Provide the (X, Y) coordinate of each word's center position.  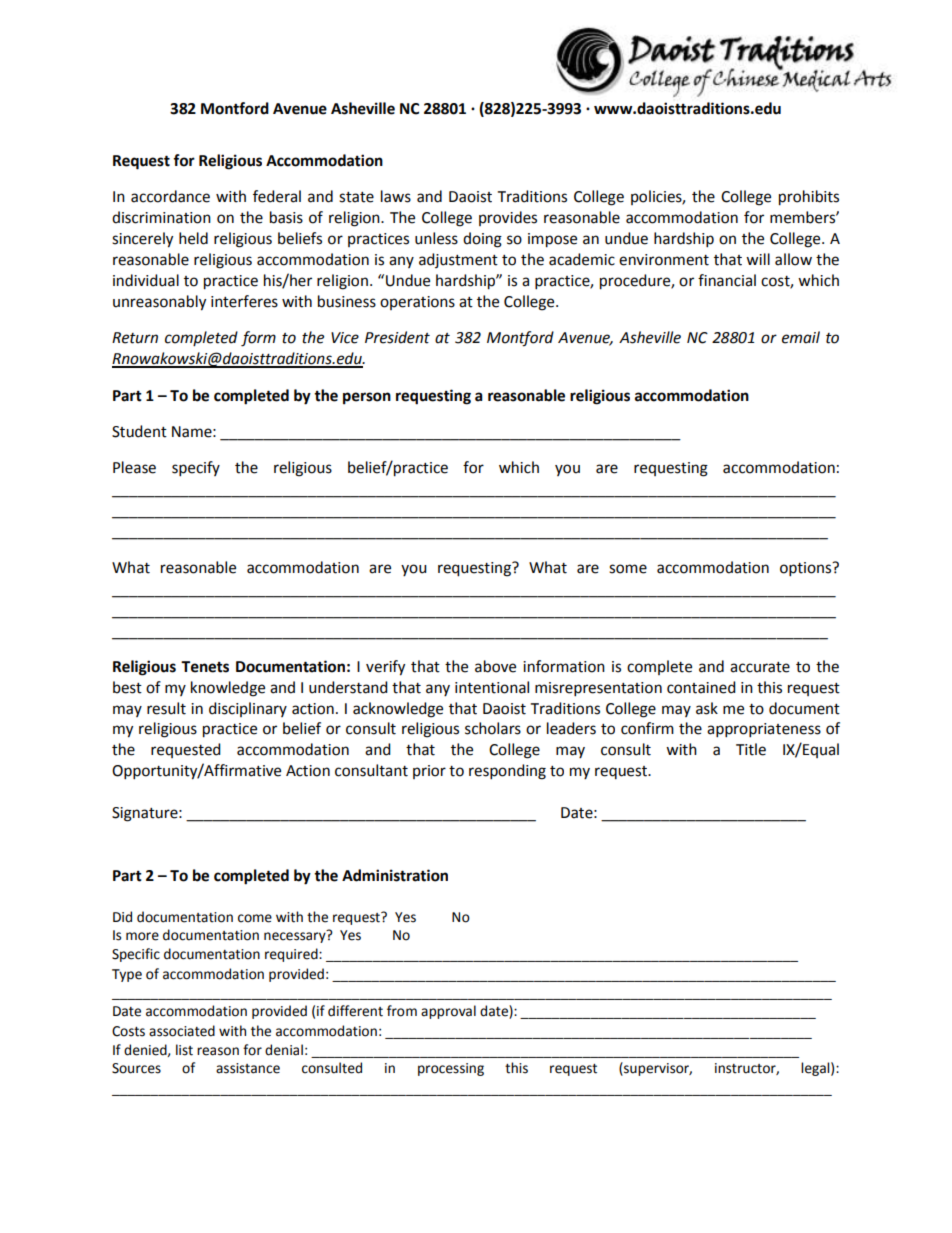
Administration (395, 875)
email (801, 337)
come (255, 918)
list (184, 1050)
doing (482, 240)
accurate (760, 667)
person (367, 398)
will (758, 259)
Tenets (205, 667)
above (495, 666)
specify (196, 469)
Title (751, 749)
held (193, 238)
